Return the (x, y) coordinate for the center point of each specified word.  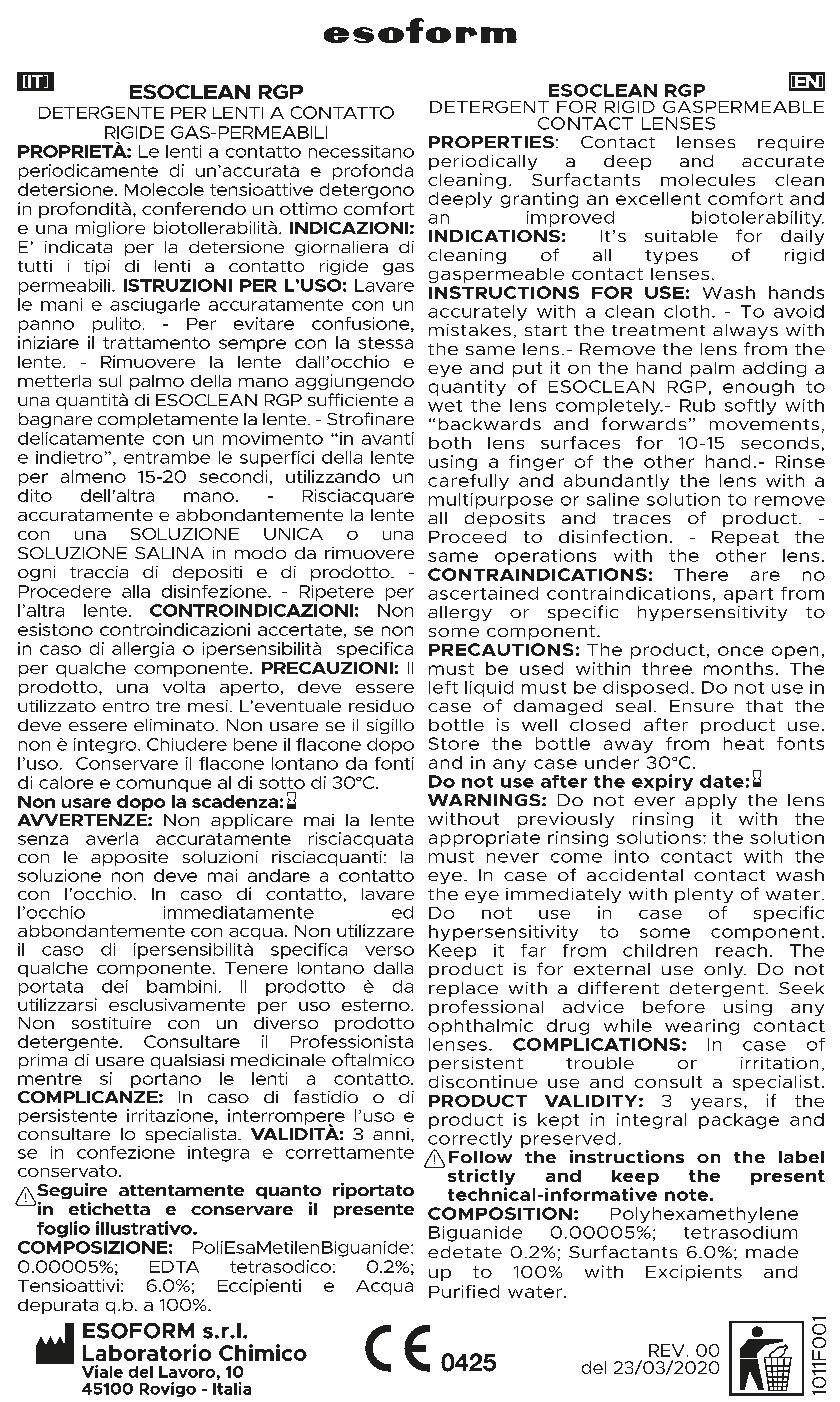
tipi (97, 267)
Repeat (745, 538)
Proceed (467, 537)
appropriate (484, 839)
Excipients (694, 1273)
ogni (36, 573)
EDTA (174, 1267)
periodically (483, 162)
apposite (129, 858)
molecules (708, 180)
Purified (464, 1291)
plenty (704, 895)
